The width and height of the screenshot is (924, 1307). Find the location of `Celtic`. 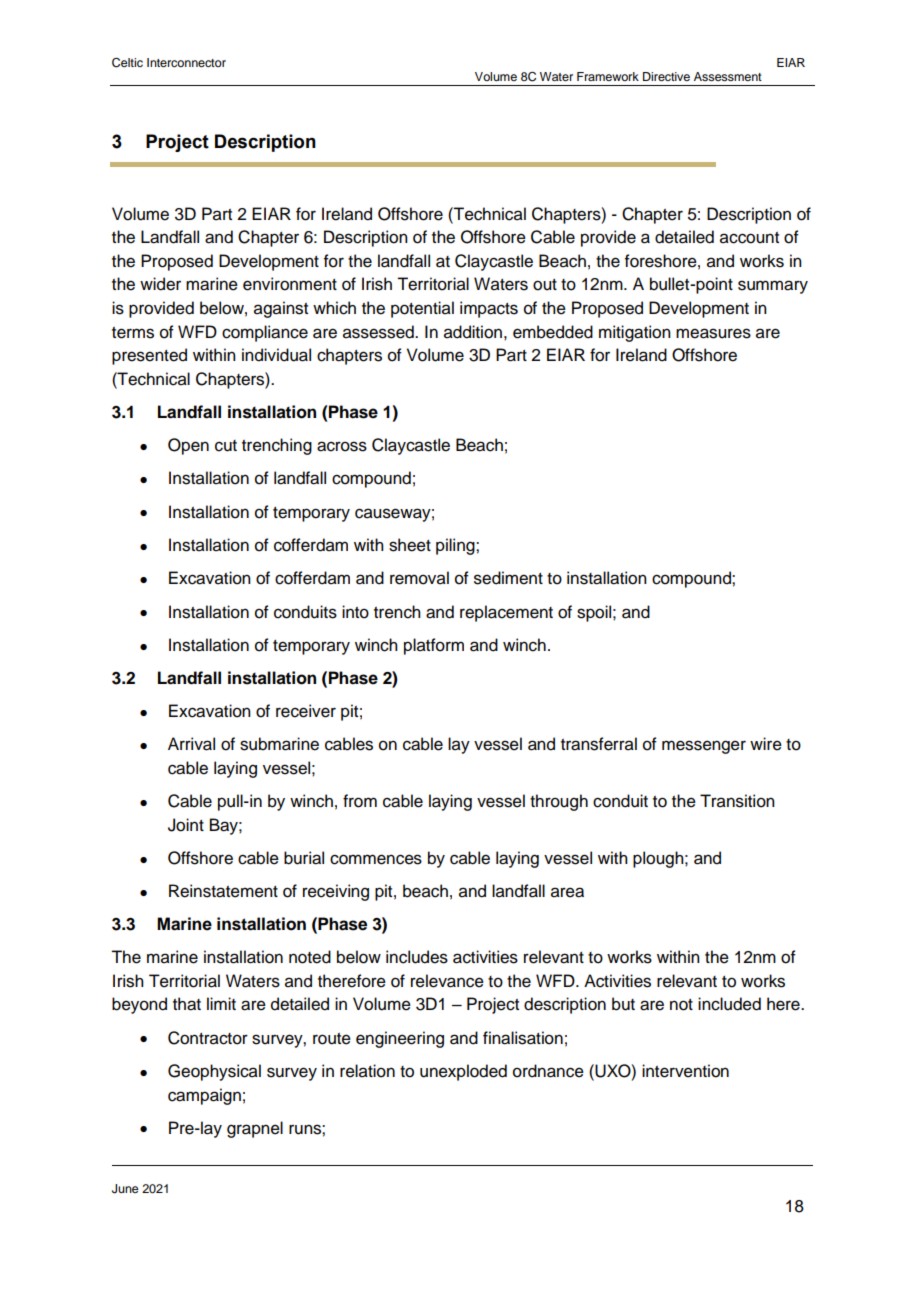

Celtic is located at coordinates (127, 63).
